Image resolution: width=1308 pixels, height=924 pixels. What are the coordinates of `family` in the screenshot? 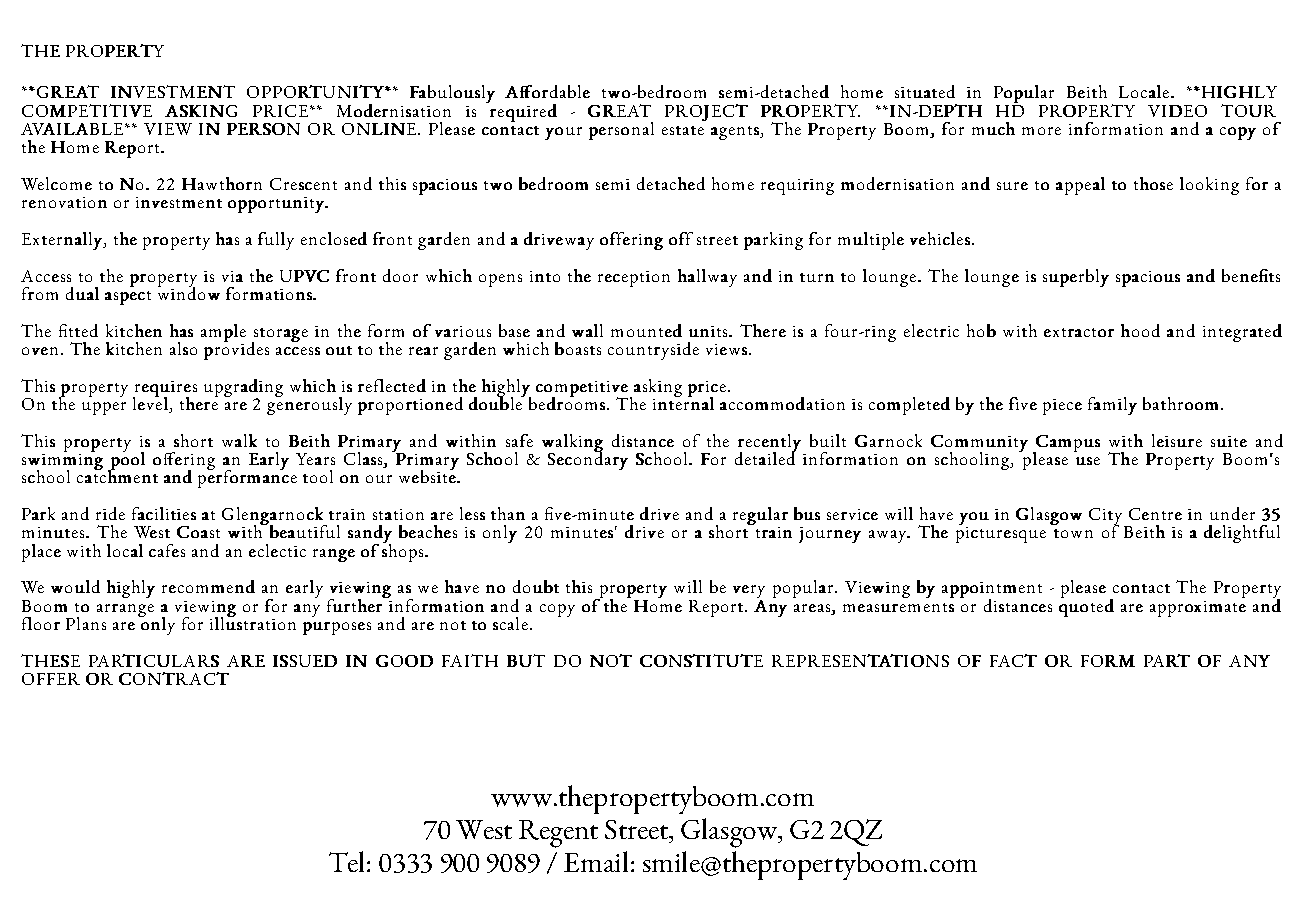 It's located at (1112, 406).
